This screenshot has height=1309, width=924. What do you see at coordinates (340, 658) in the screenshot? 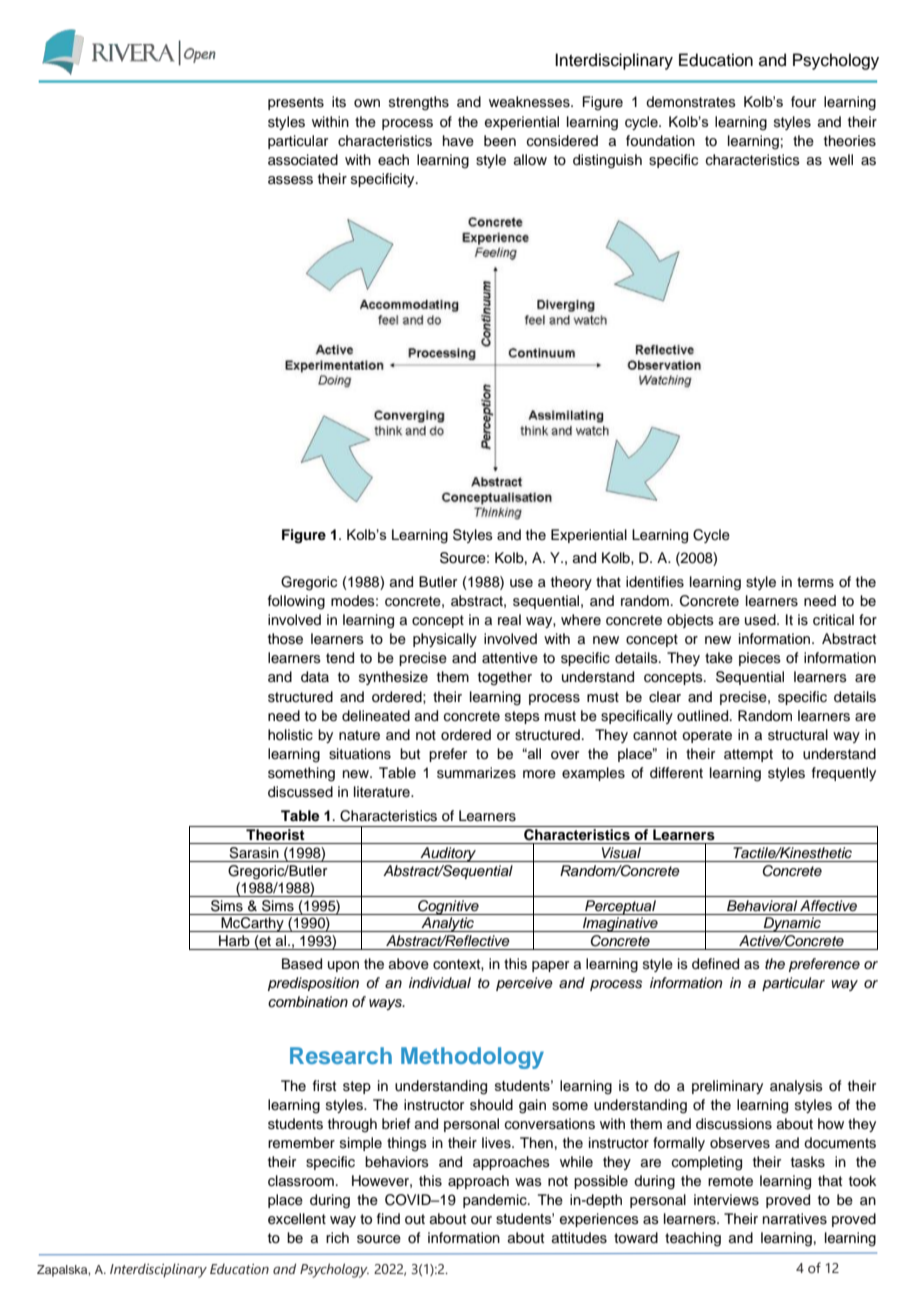
I see `tend` at bounding box center [340, 658].
